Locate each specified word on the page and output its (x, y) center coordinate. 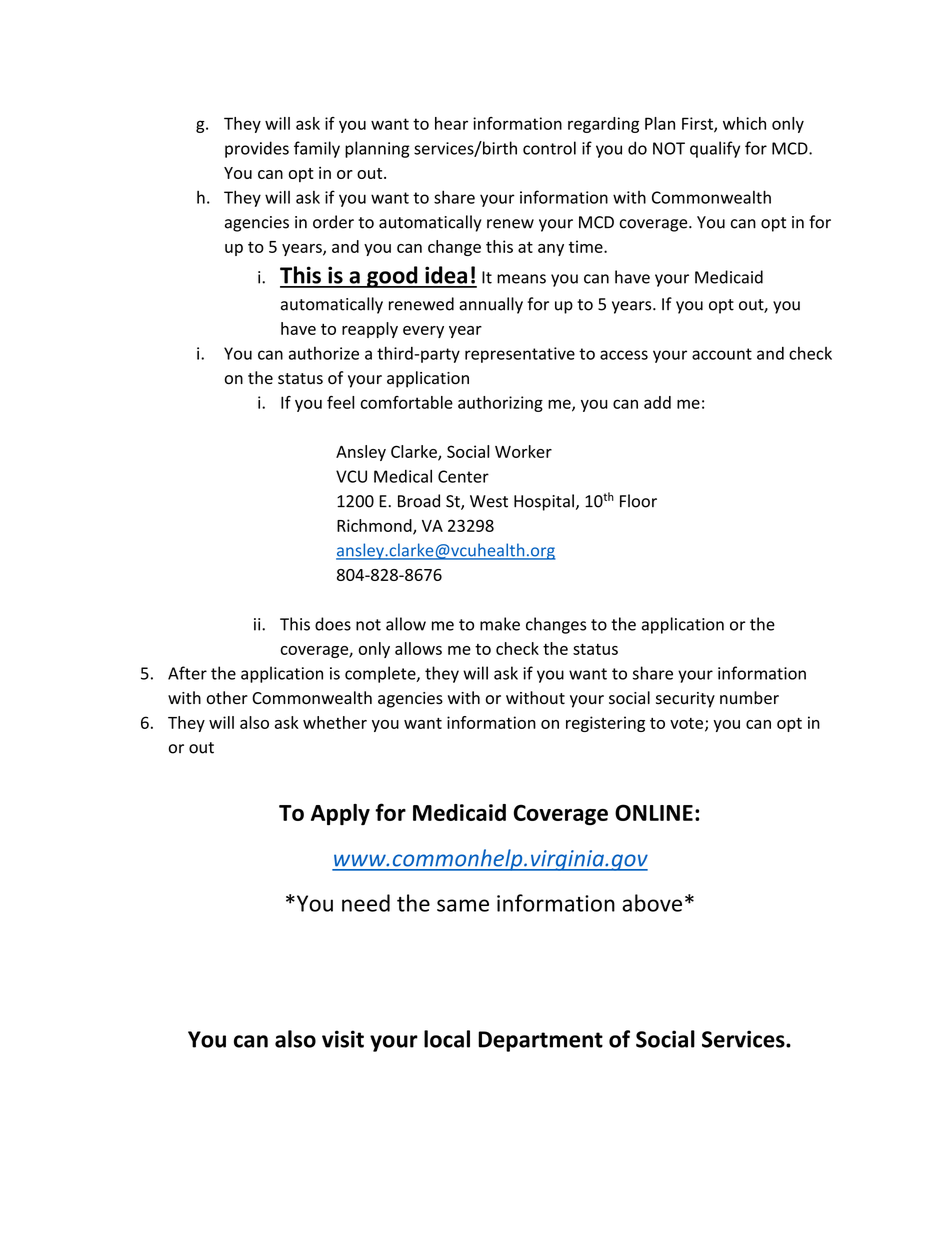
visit (343, 1039)
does (333, 624)
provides (257, 149)
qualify (715, 149)
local (447, 1039)
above (652, 903)
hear (451, 123)
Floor (638, 501)
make (500, 624)
